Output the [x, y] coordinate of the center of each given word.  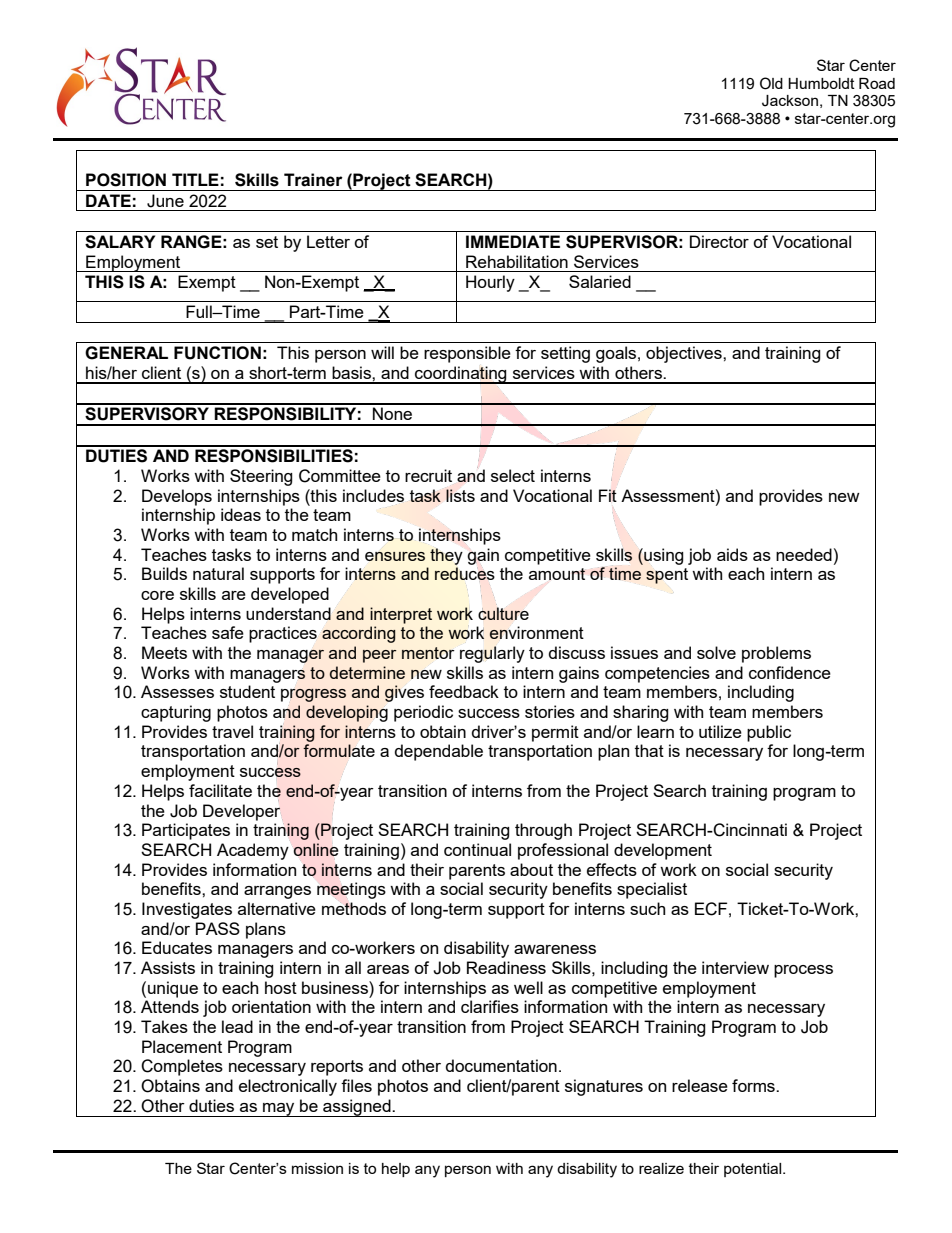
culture [503, 613]
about [531, 869]
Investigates [187, 910]
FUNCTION [217, 353]
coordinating [461, 375]
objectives [685, 354]
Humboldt [821, 83]
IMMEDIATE [513, 241]
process [803, 971]
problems [776, 654]
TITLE [195, 179]
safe [228, 632]
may [279, 1110]
